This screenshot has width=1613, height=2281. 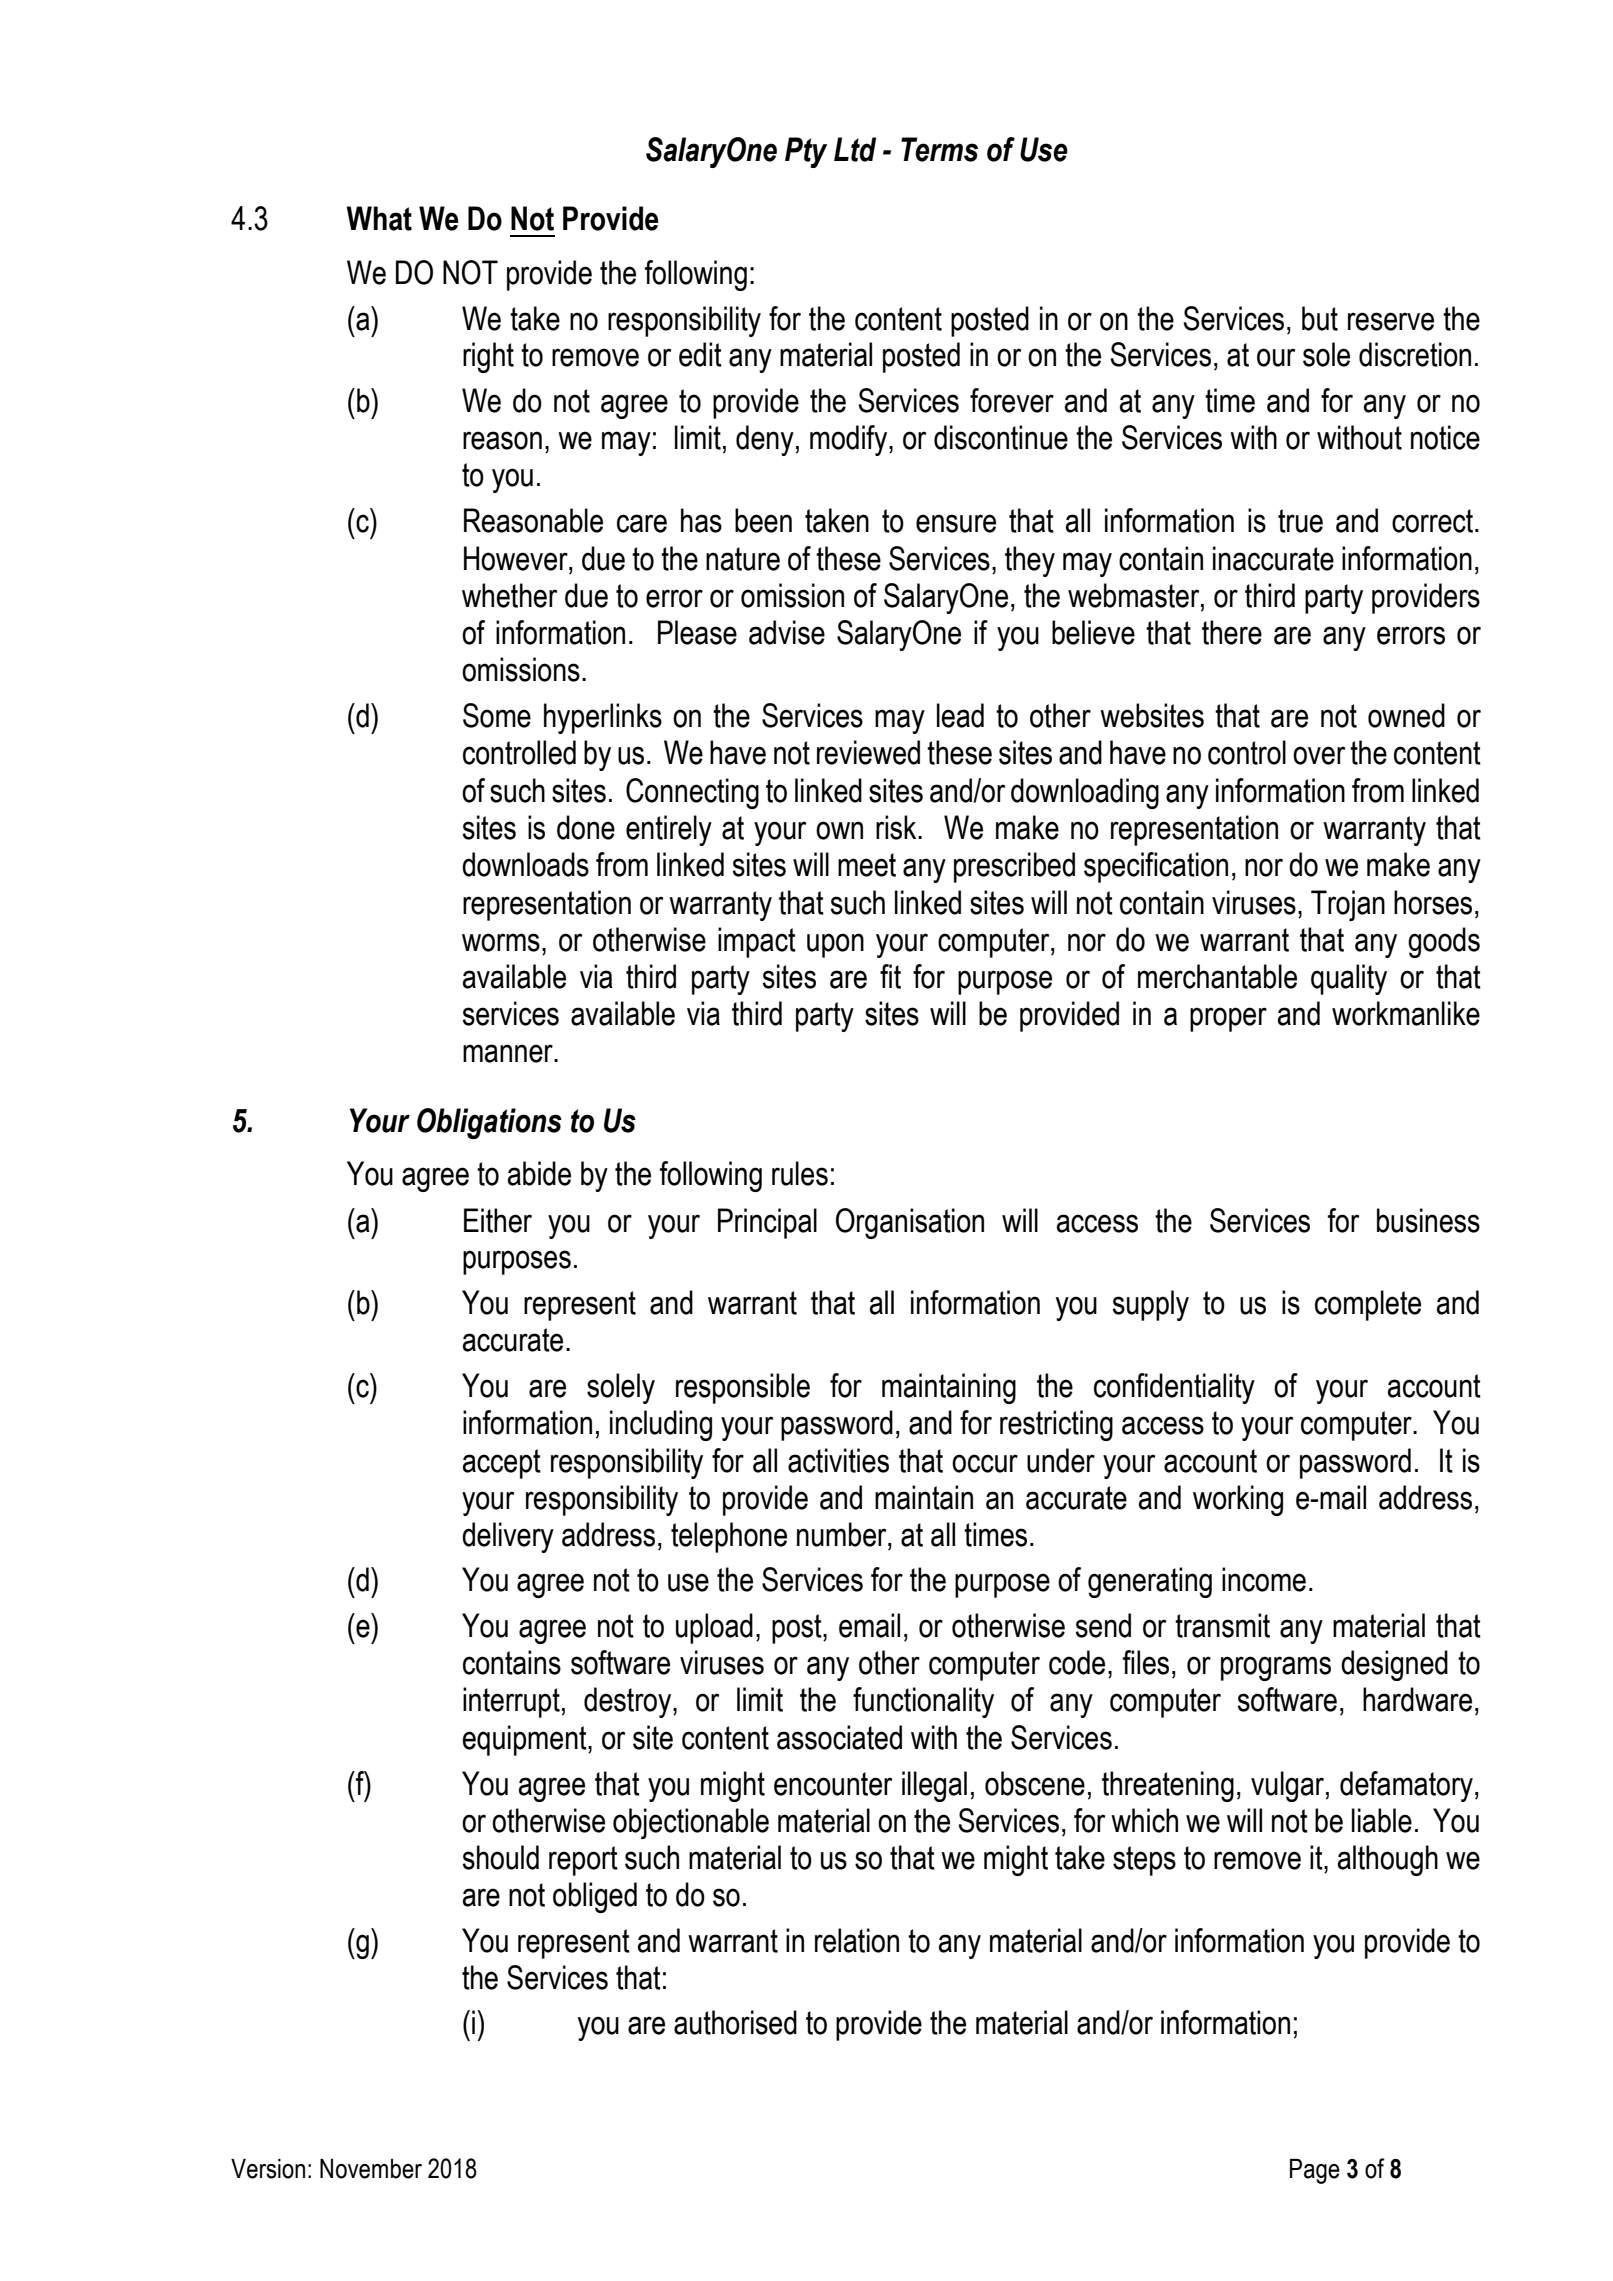 What do you see at coordinates (1320, 318) in the screenshot?
I see `but` at bounding box center [1320, 318].
